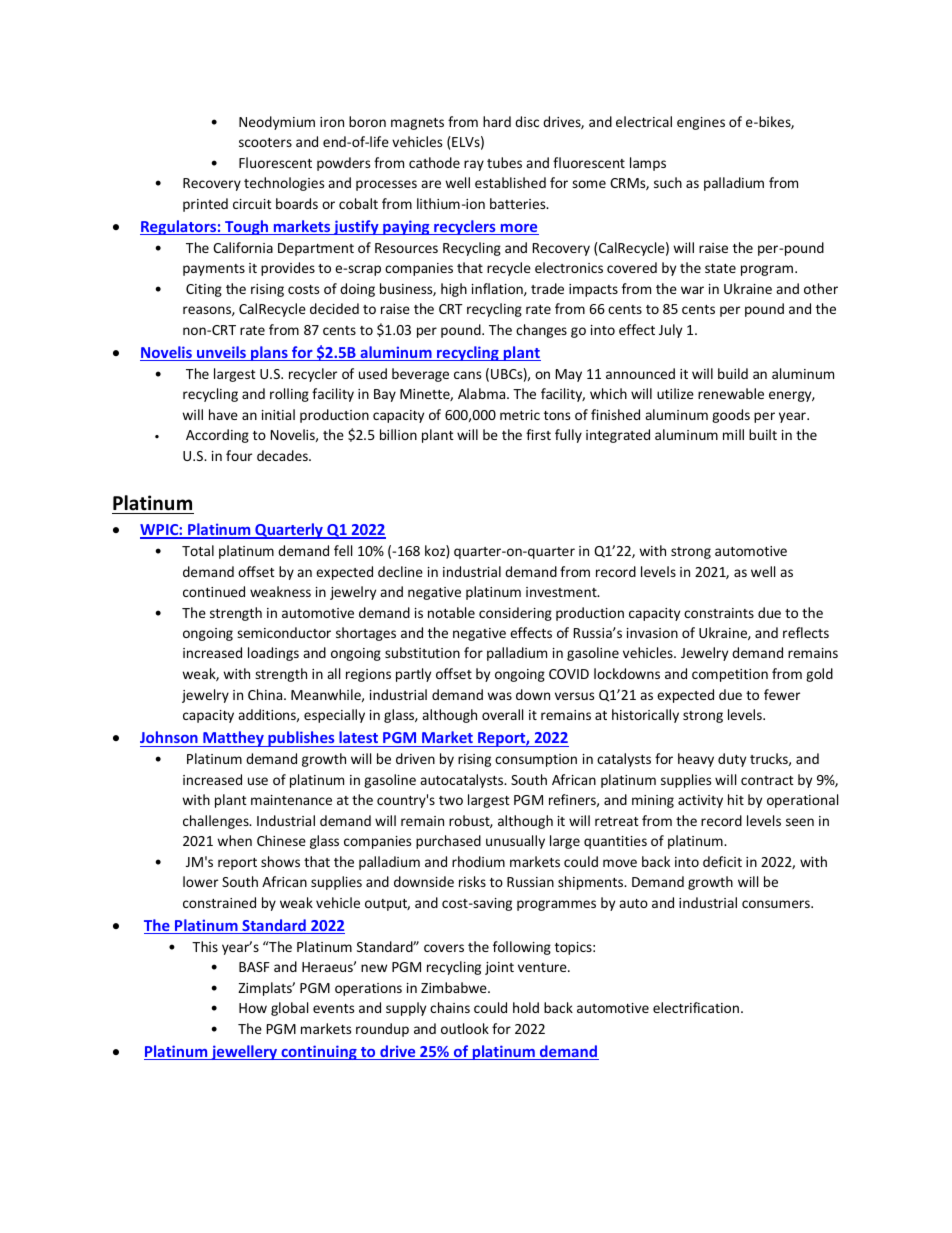  Describe the element at coordinates (269, 353) in the screenshot. I see `plans` at that location.
